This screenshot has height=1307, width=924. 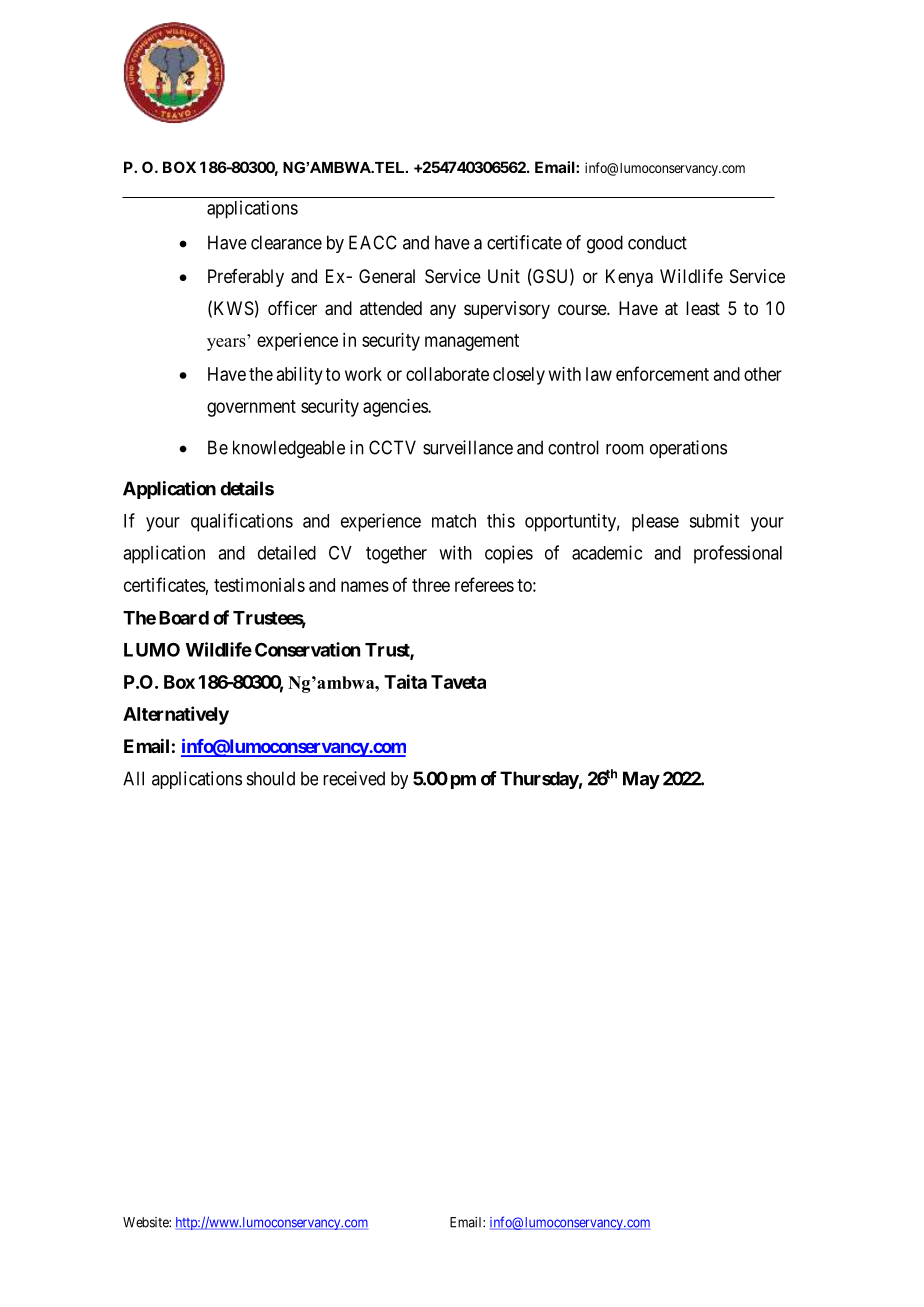 I want to click on Preferably, so click(x=246, y=278).
